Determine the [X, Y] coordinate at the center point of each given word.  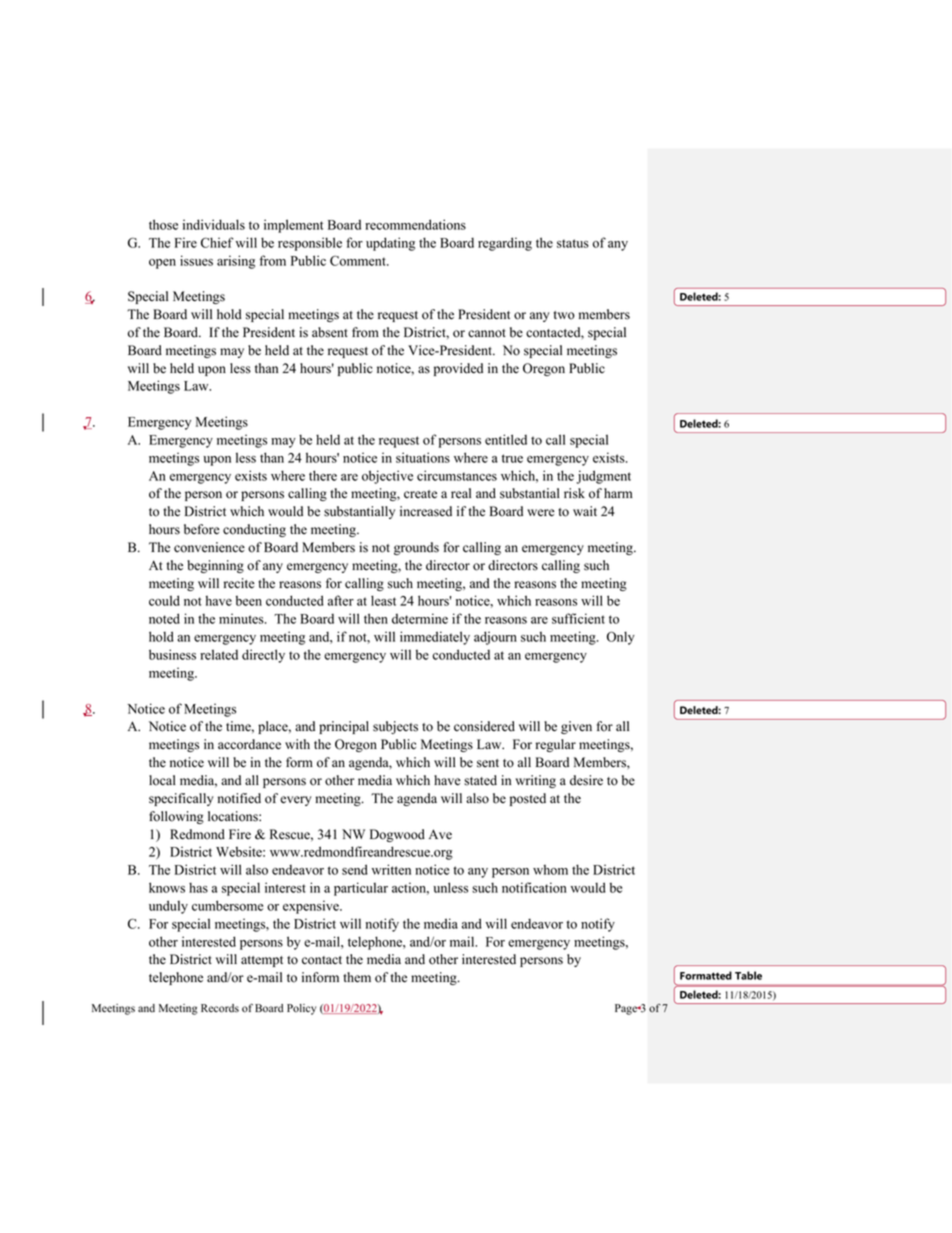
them [357, 977]
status [573, 243]
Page [627, 1009]
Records [220, 1008]
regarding [505, 244]
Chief [217, 242]
